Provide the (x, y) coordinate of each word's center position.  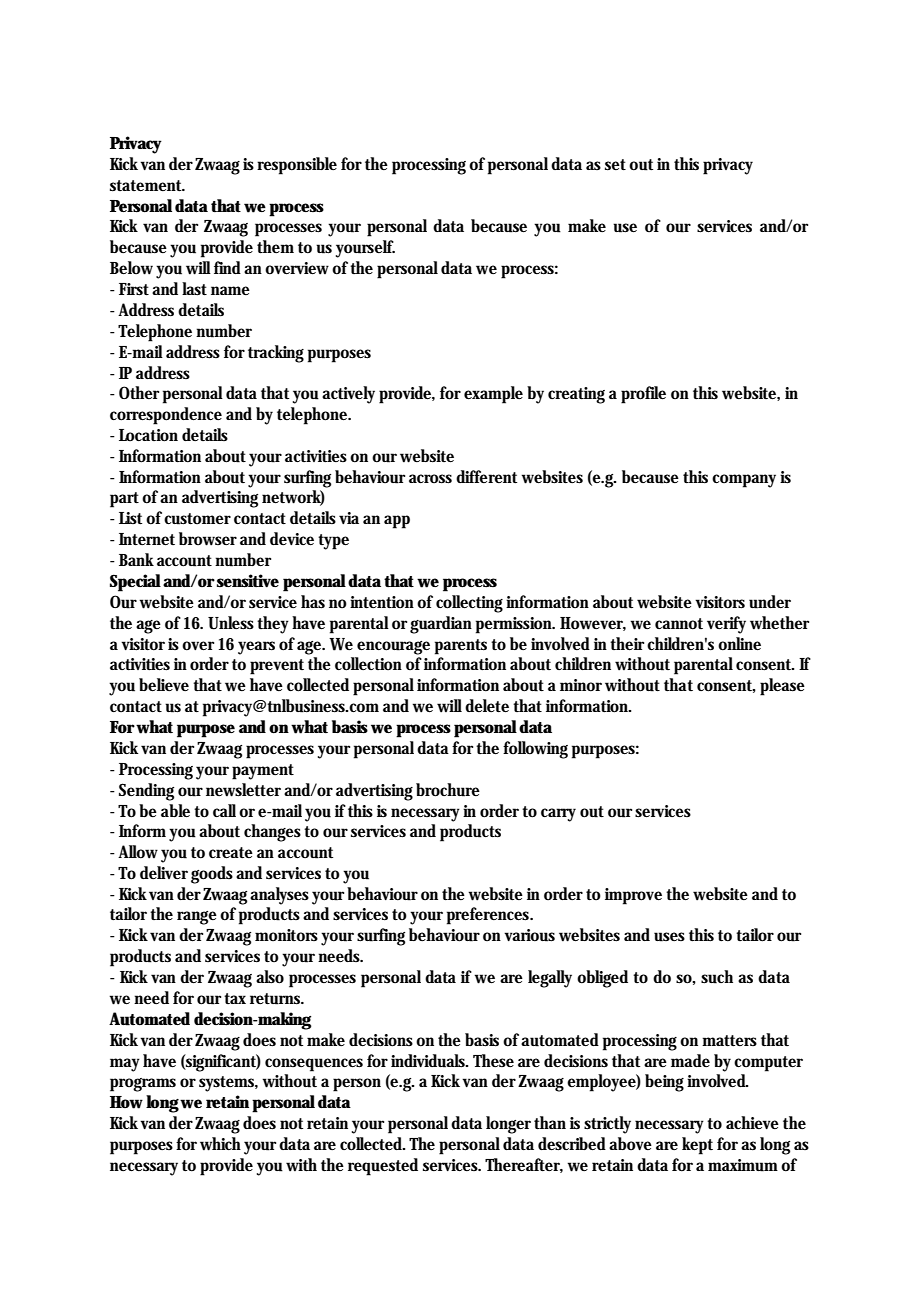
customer (197, 519)
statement (147, 186)
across (430, 479)
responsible (297, 166)
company (746, 481)
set (617, 165)
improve (633, 896)
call (224, 810)
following (535, 750)
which (222, 1145)
